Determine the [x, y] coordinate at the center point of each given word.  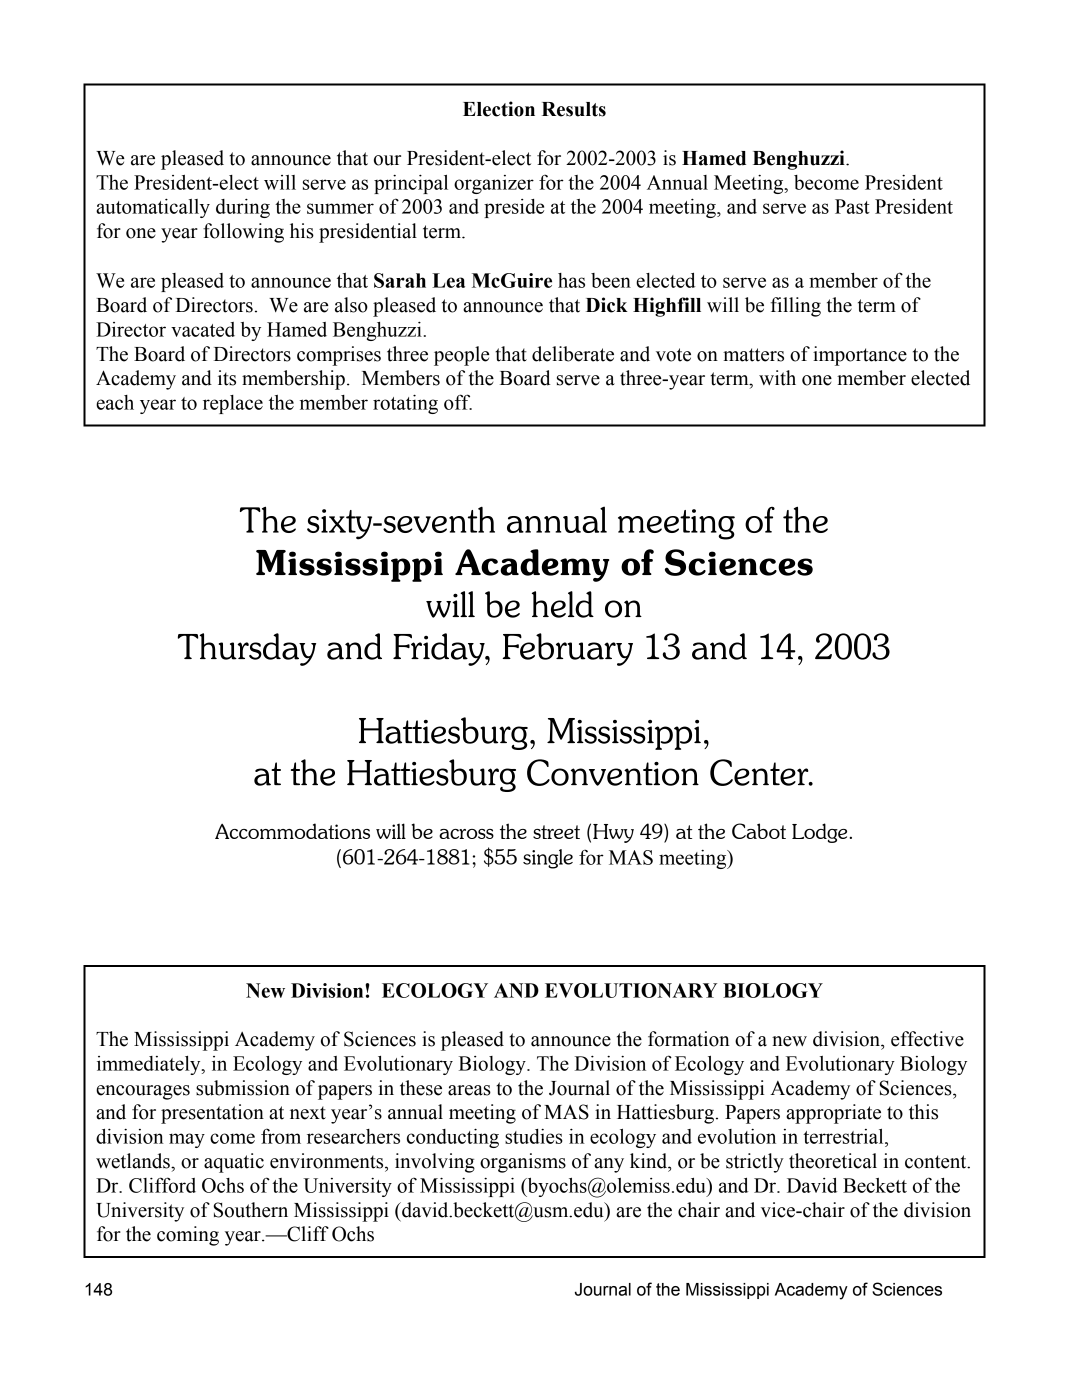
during [243, 208]
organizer [494, 184]
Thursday [247, 649]
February [568, 649]
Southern [251, 1210]
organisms [523, 1163]
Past [852, 206]
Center [760, 772]
